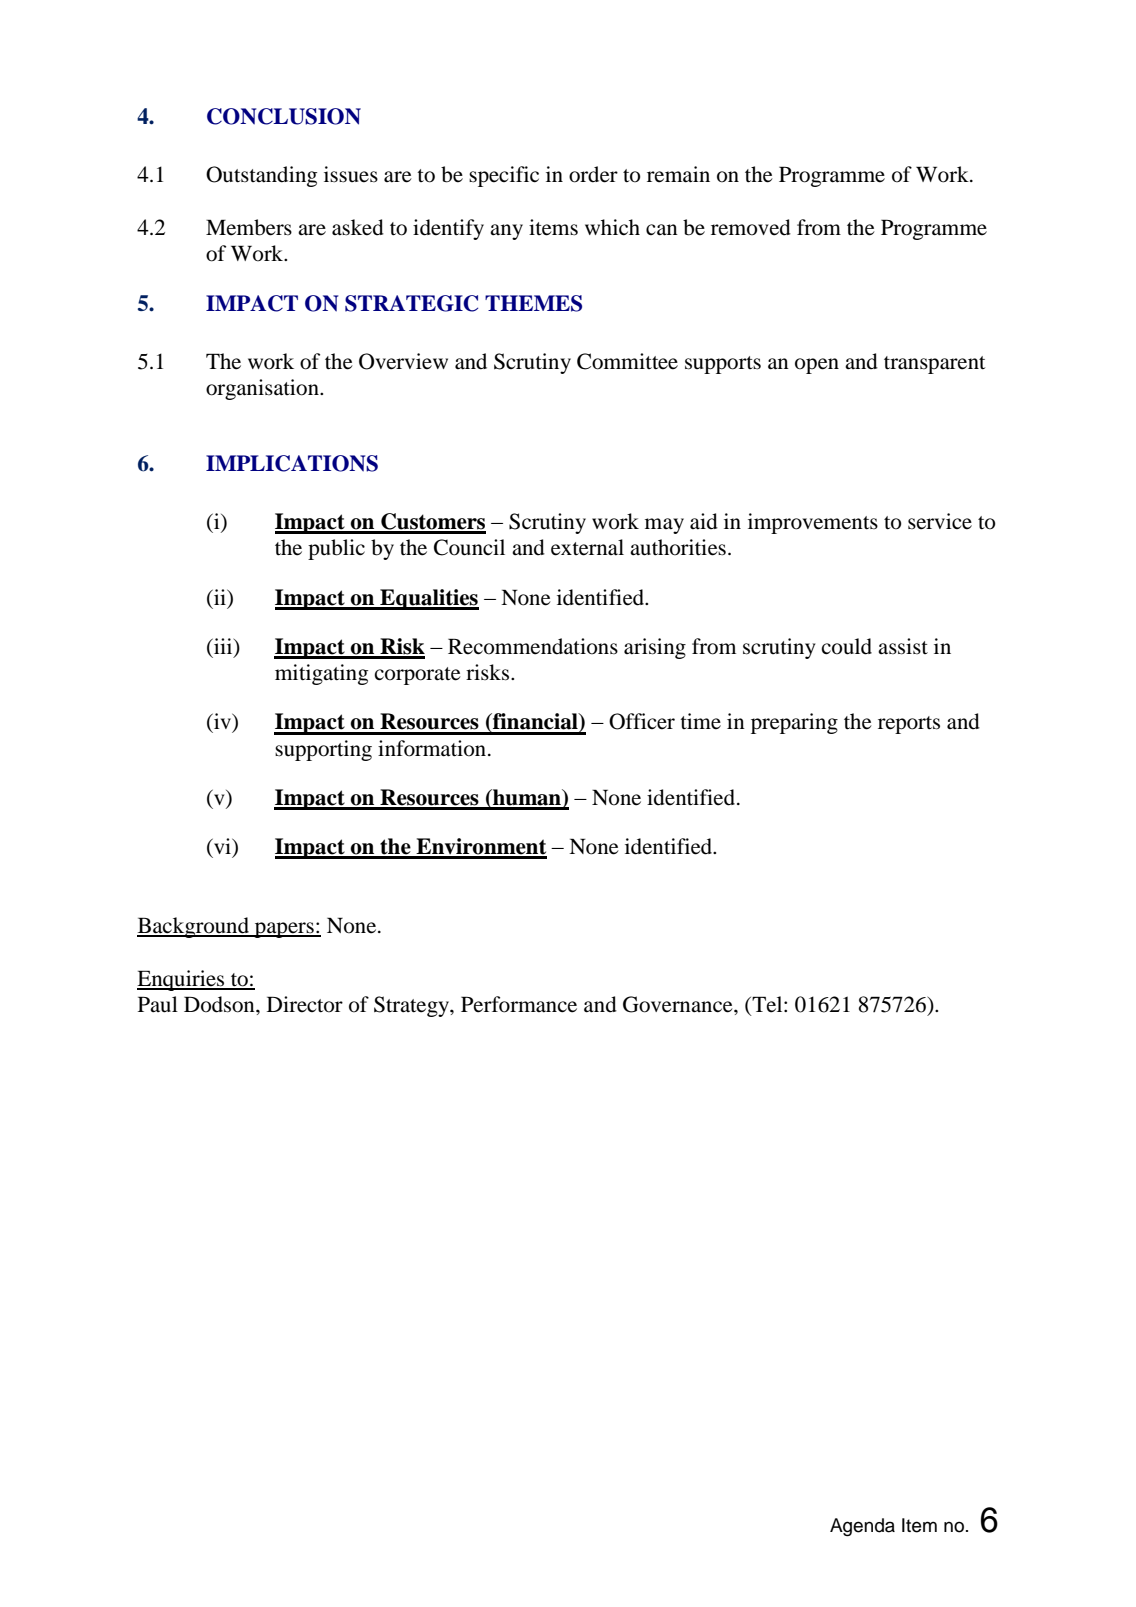 The image size is (1136, 1607). What do you see at coordinates (593, 174) in the screenshot?
I see `order` at bounding box center [593, 174].
